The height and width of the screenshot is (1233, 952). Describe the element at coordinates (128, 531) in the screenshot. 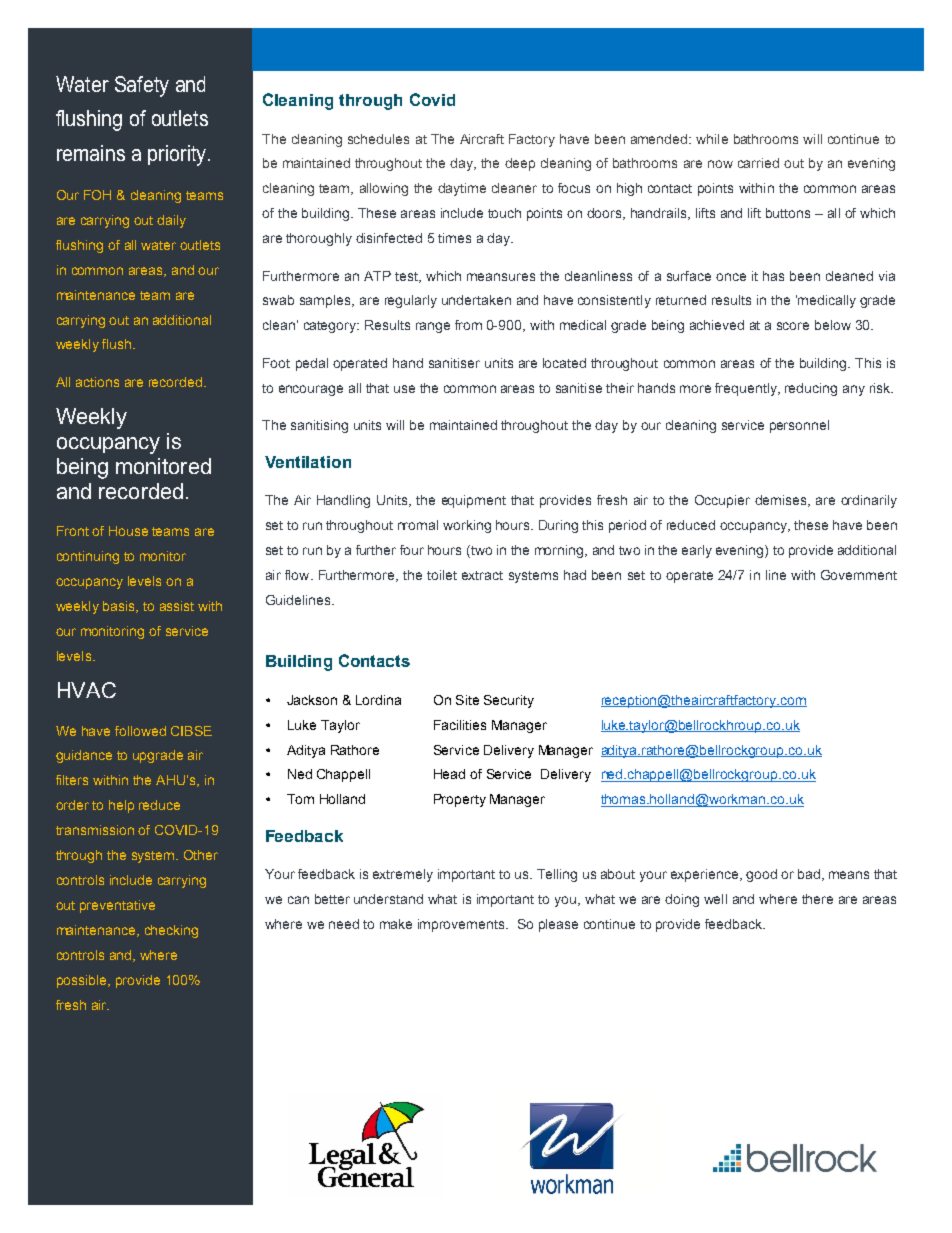

I see `House` at that location.
